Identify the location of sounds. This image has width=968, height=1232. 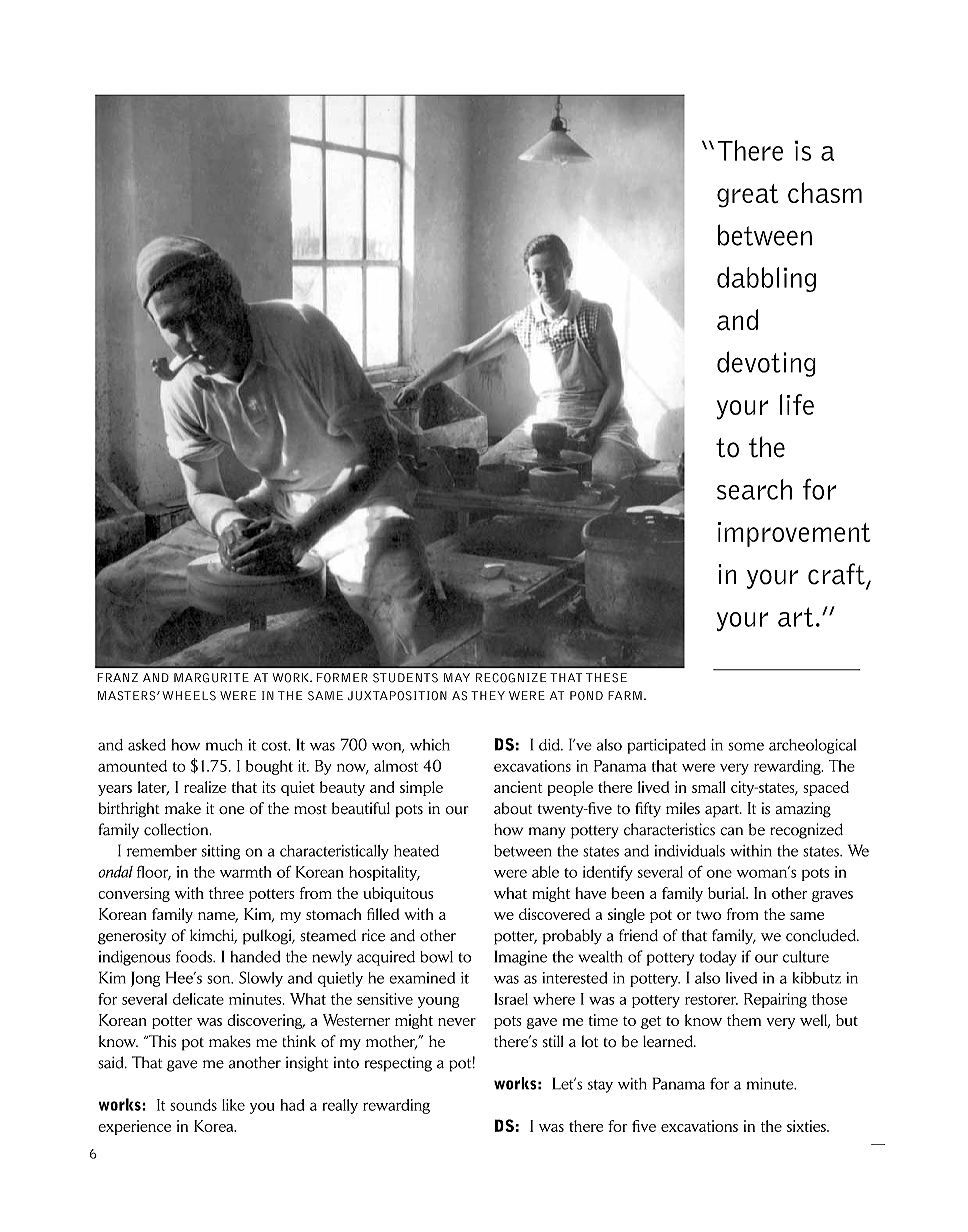
(193, 1105).
